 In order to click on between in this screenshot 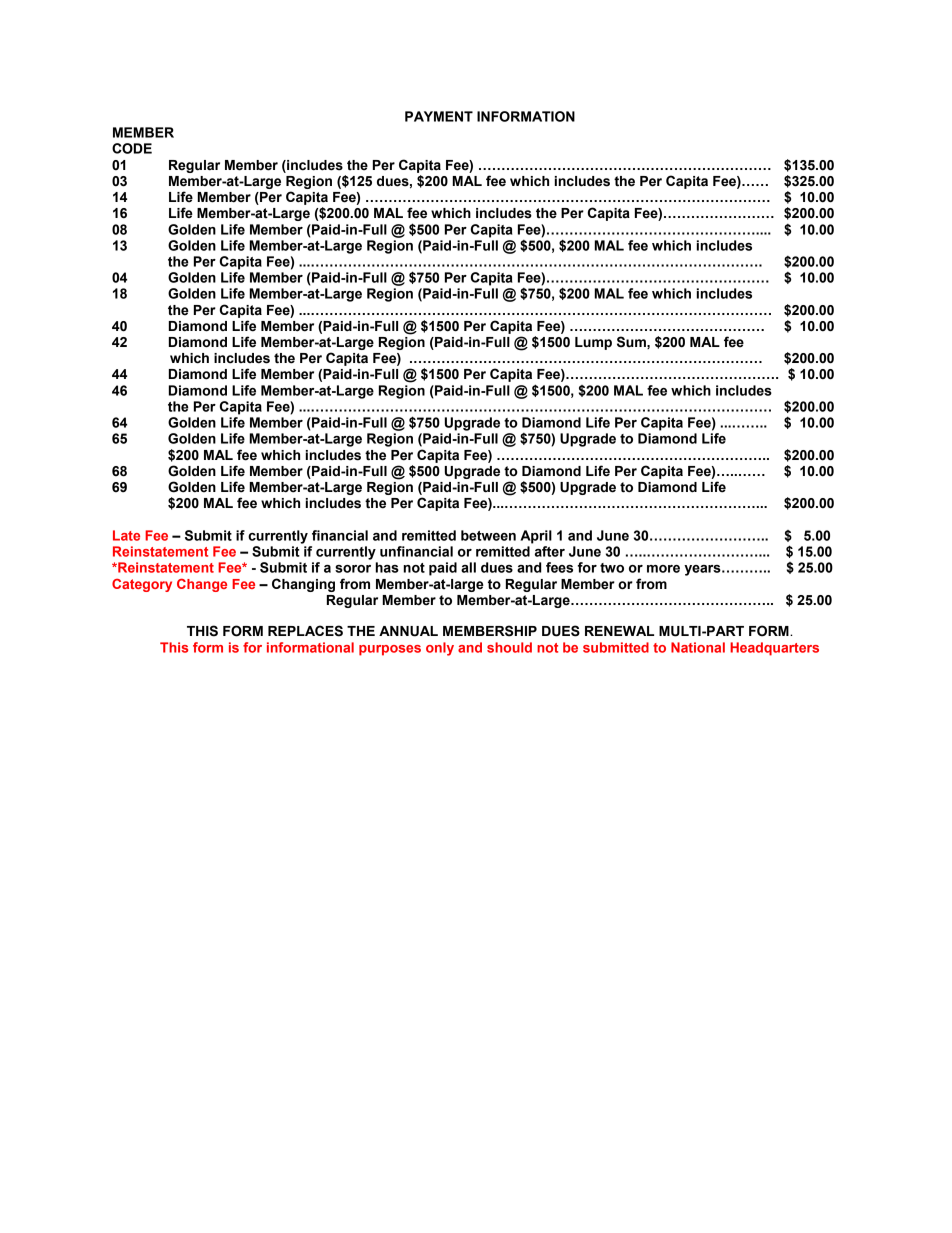, I will do `click(488, 535)`.
